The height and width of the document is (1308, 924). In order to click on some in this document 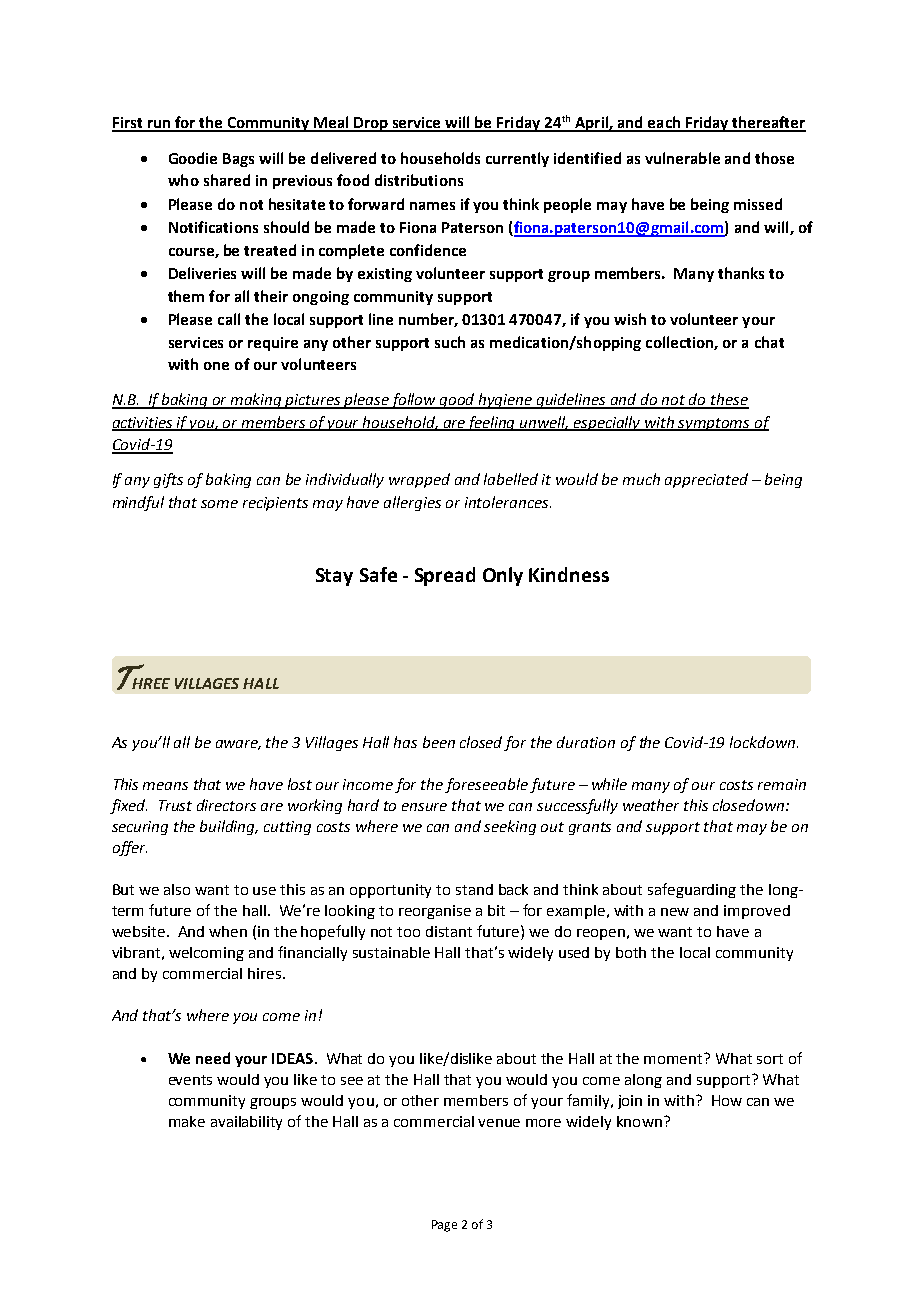, I will do `click(219, 504)`.
